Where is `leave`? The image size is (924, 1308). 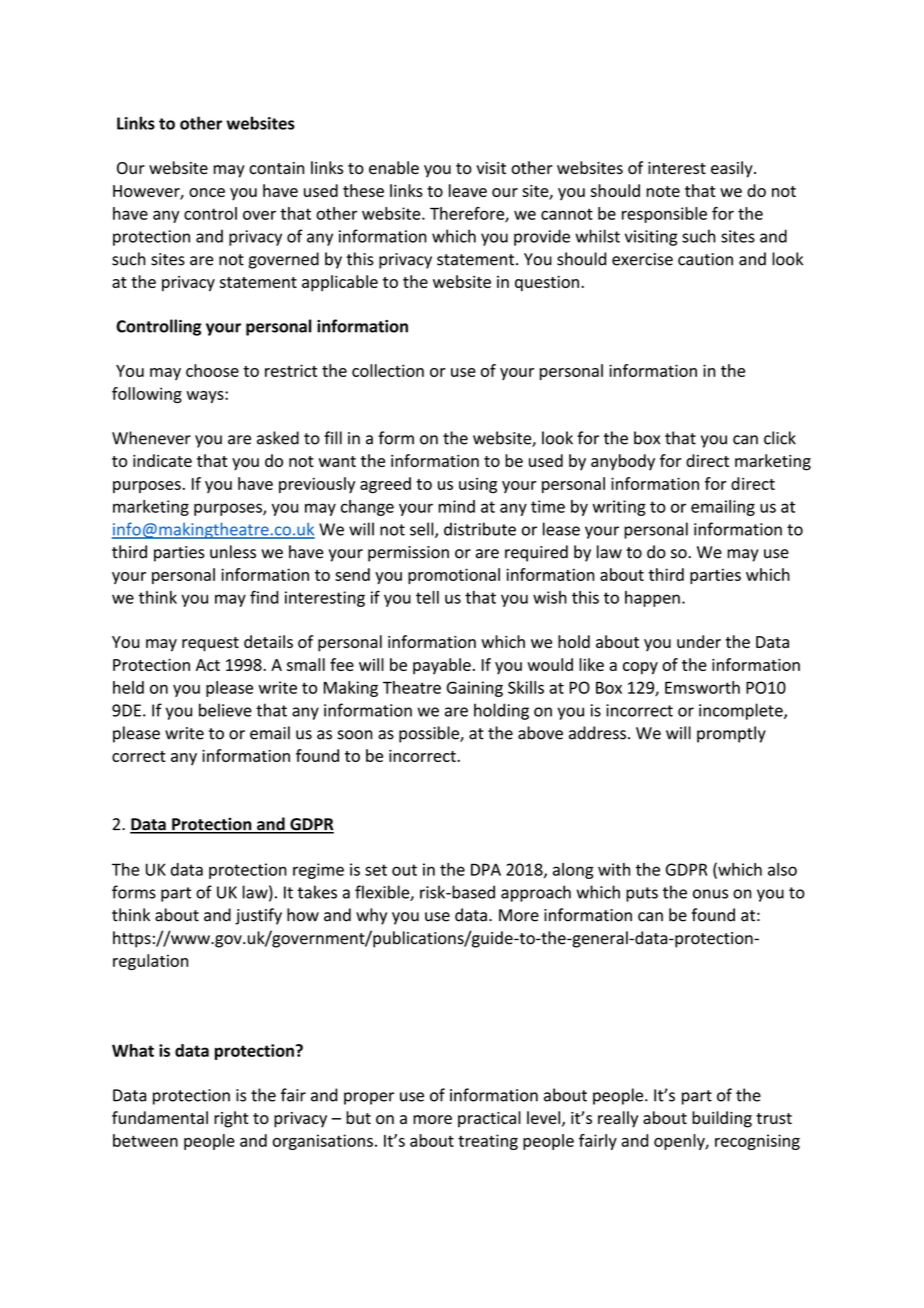 leave is located at coordinates (468, 190).
